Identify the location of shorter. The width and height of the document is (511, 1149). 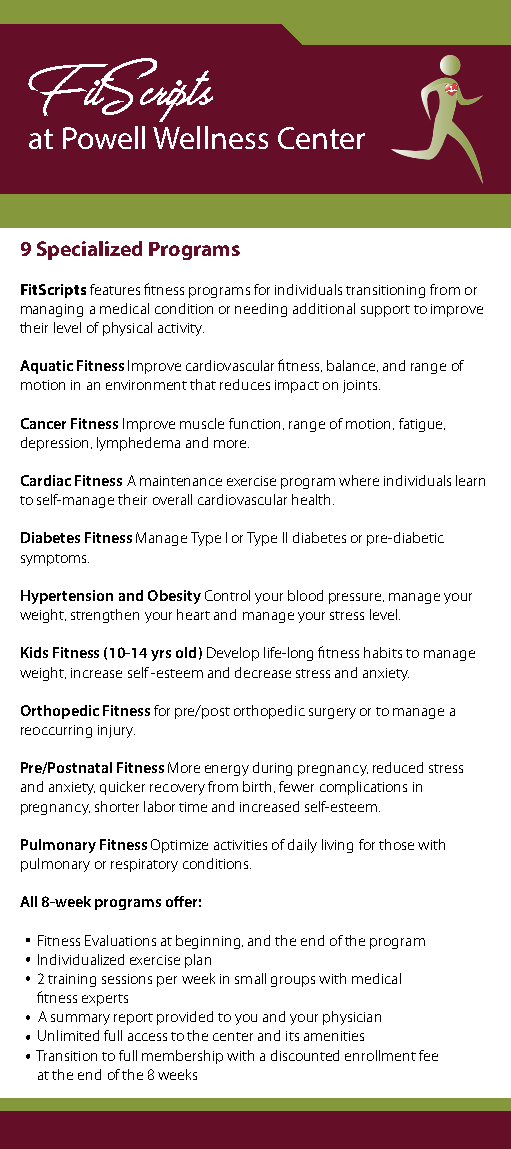
(117, 806).
